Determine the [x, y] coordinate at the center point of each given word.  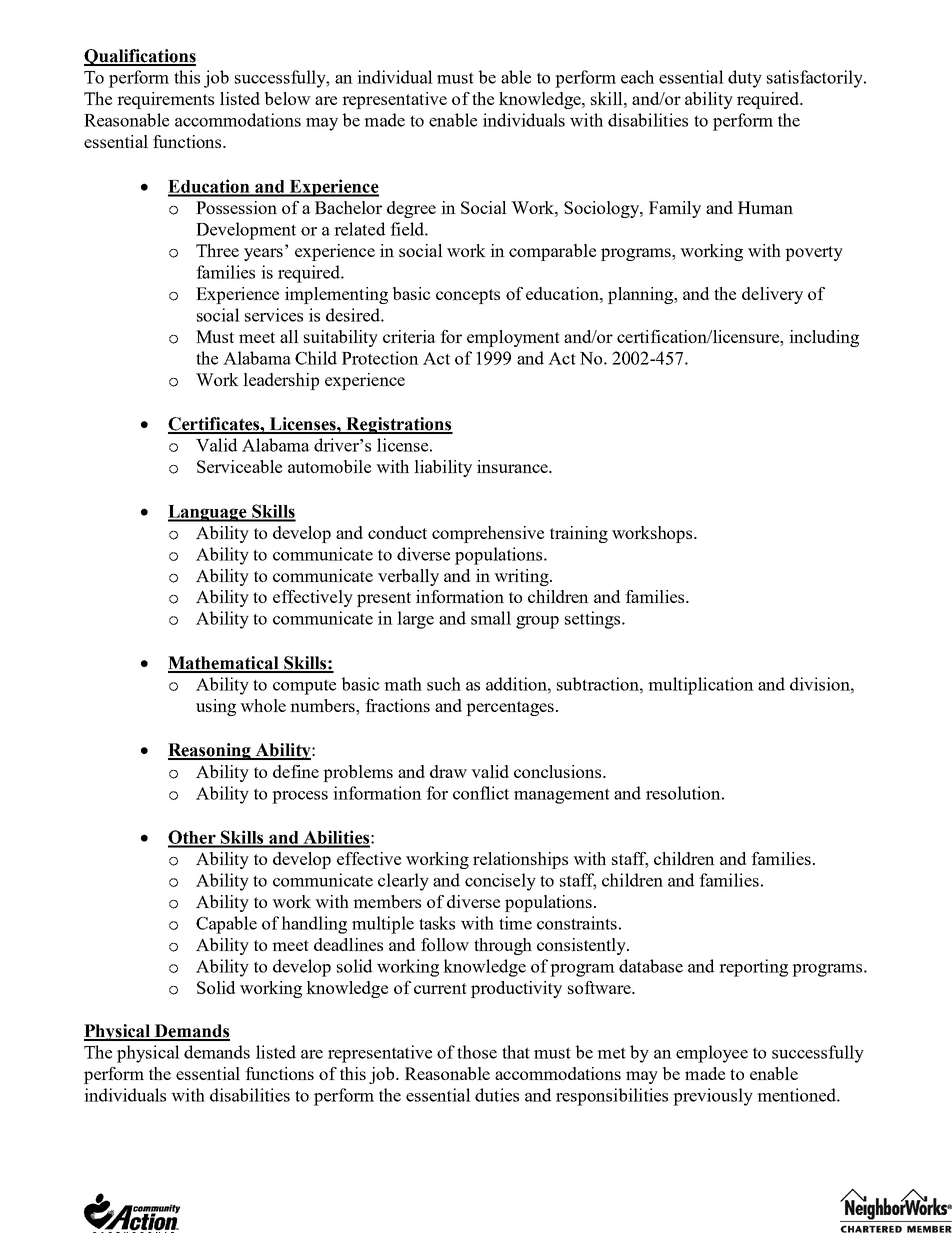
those [477, 1052]
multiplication [701, 686]
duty [745, 79]
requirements [165, 100]
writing [522, 577]
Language [208, 513]
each [637, 77]
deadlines [348, 944]
